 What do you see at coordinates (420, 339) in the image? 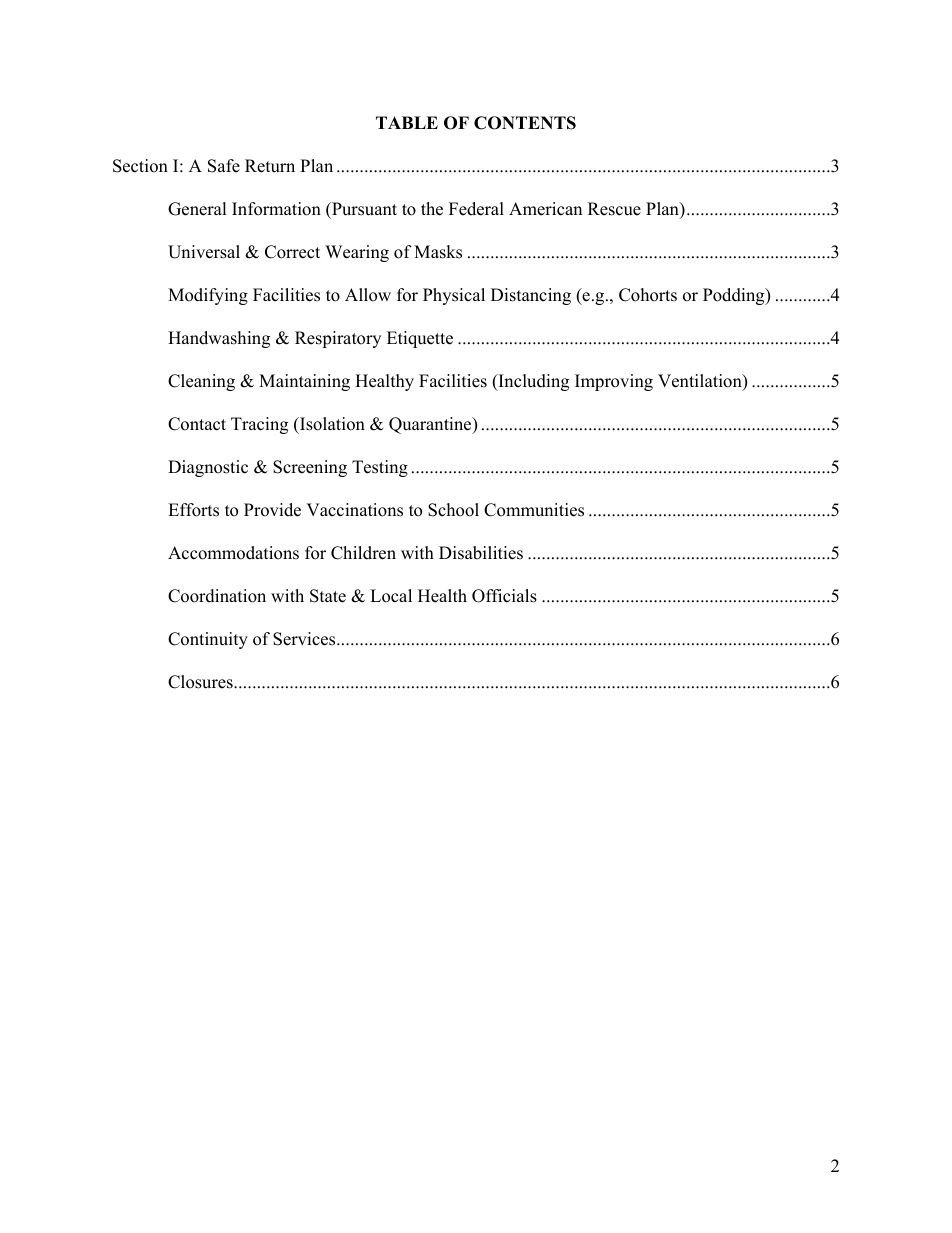
I see `Etiquette` at bounding box center [420, 339].
